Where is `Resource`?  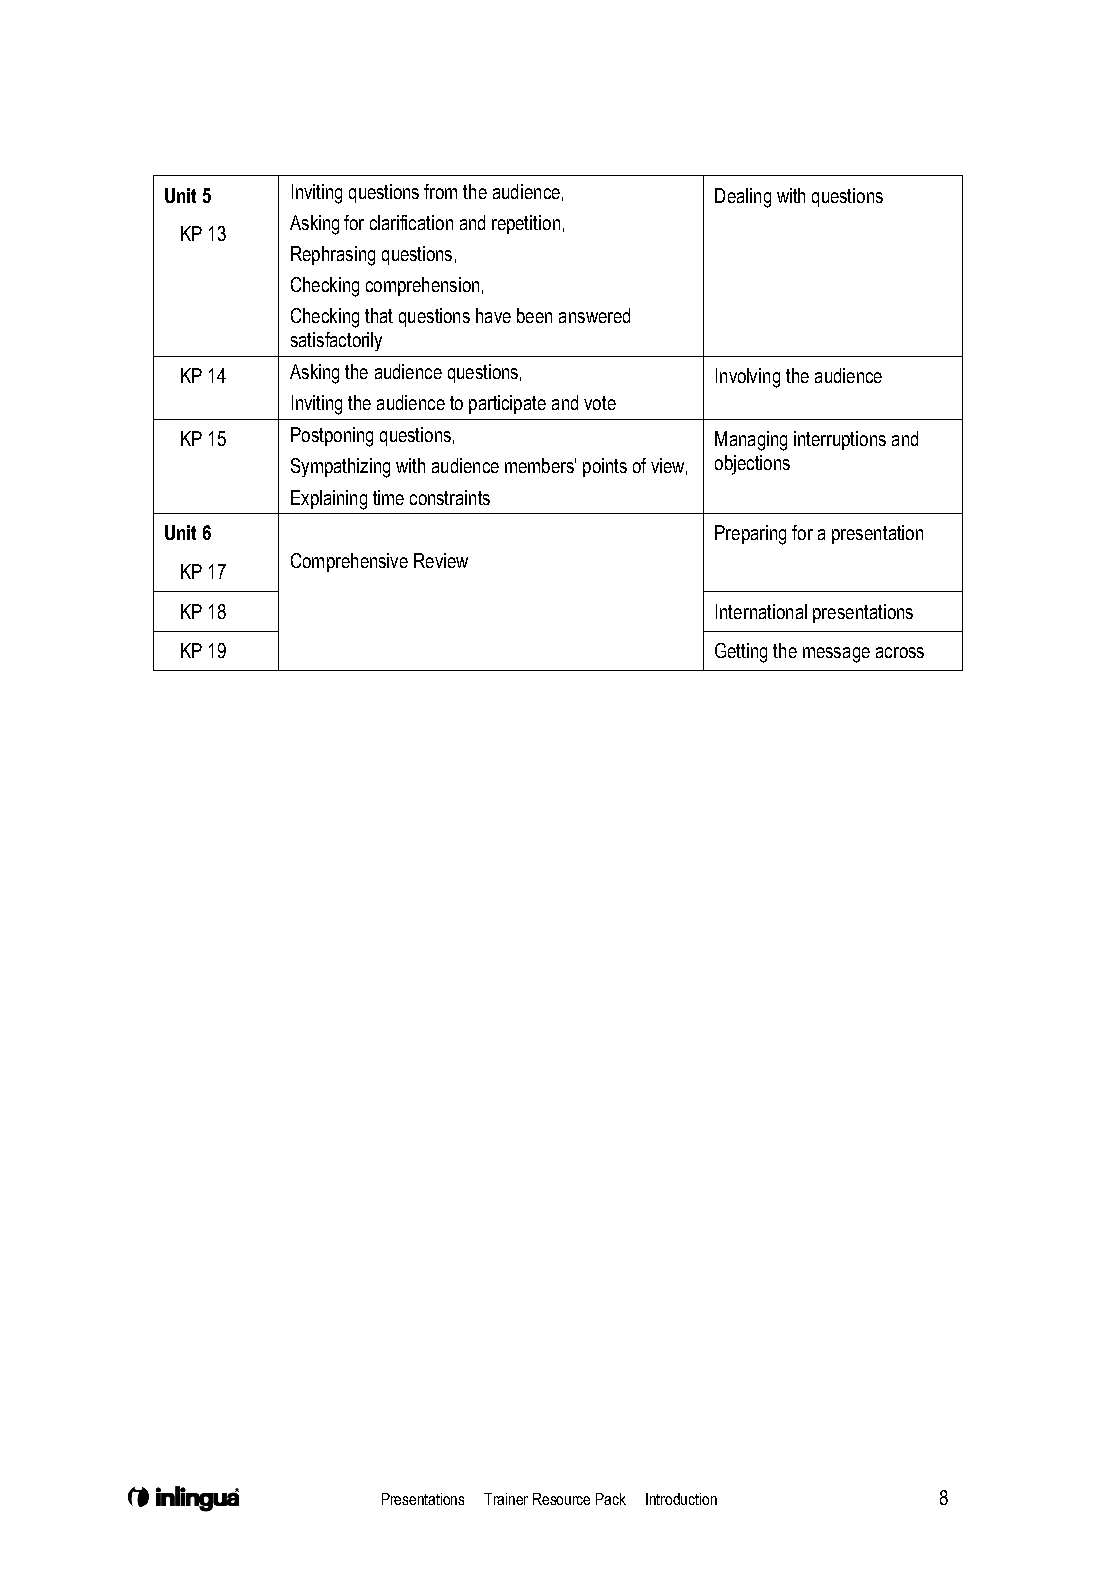 Resource is located at coordinates (561, 1499).
